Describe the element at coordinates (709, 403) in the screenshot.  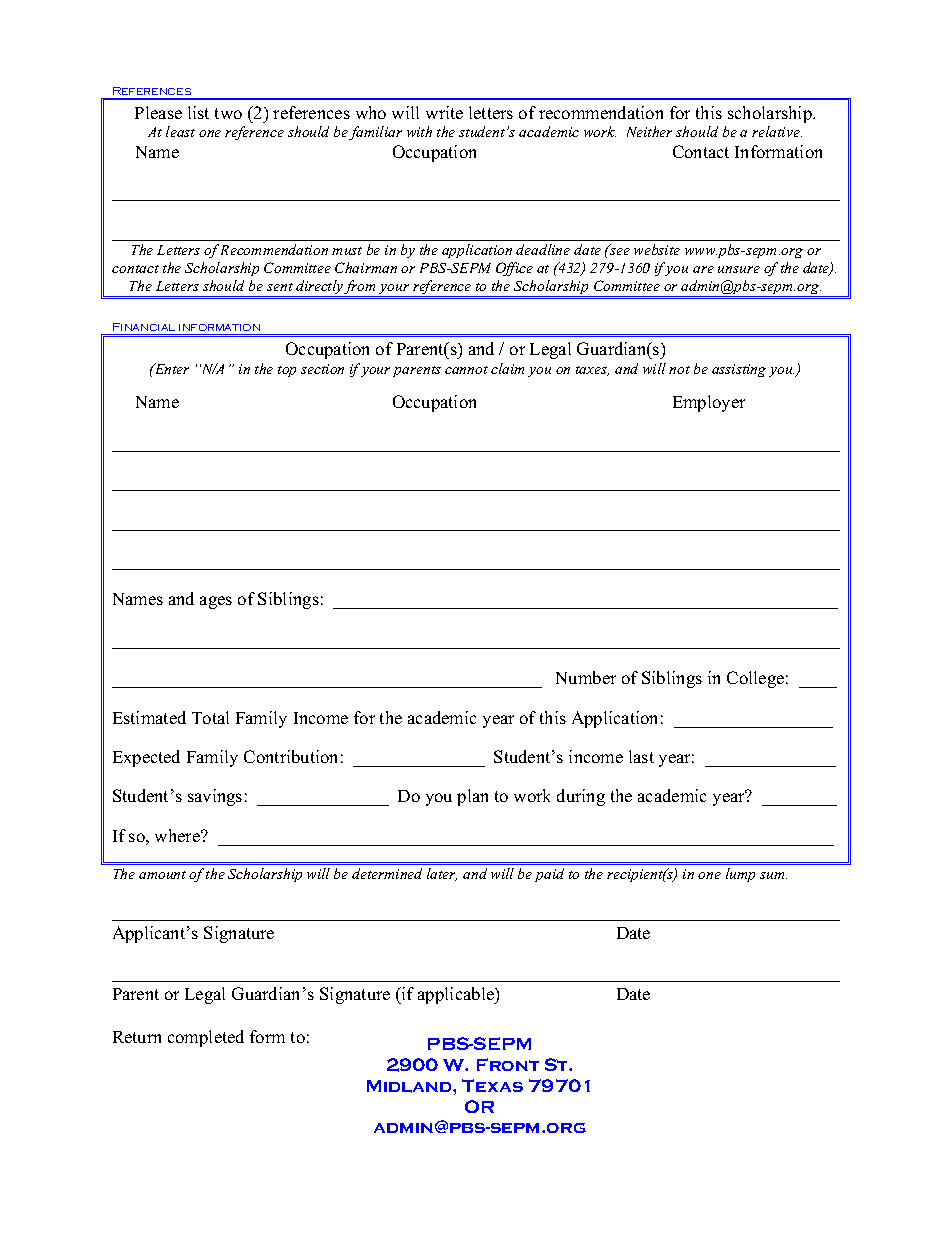
I see `Employer` at that location.
